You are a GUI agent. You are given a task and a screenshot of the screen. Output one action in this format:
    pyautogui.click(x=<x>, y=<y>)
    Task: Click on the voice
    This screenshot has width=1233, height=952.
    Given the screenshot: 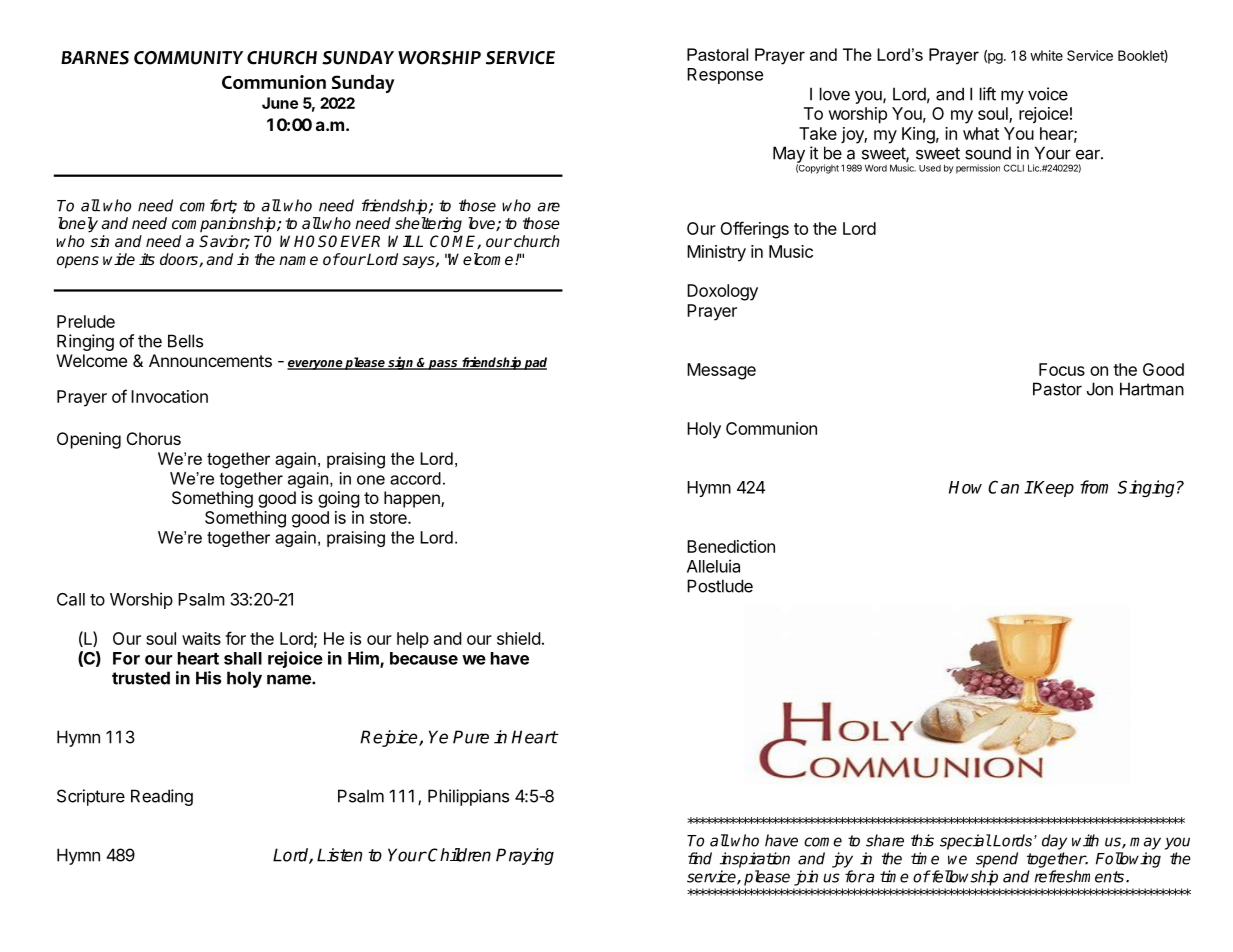 What is the action you would take?
    pyautogui.click(x=1048, y=94)
